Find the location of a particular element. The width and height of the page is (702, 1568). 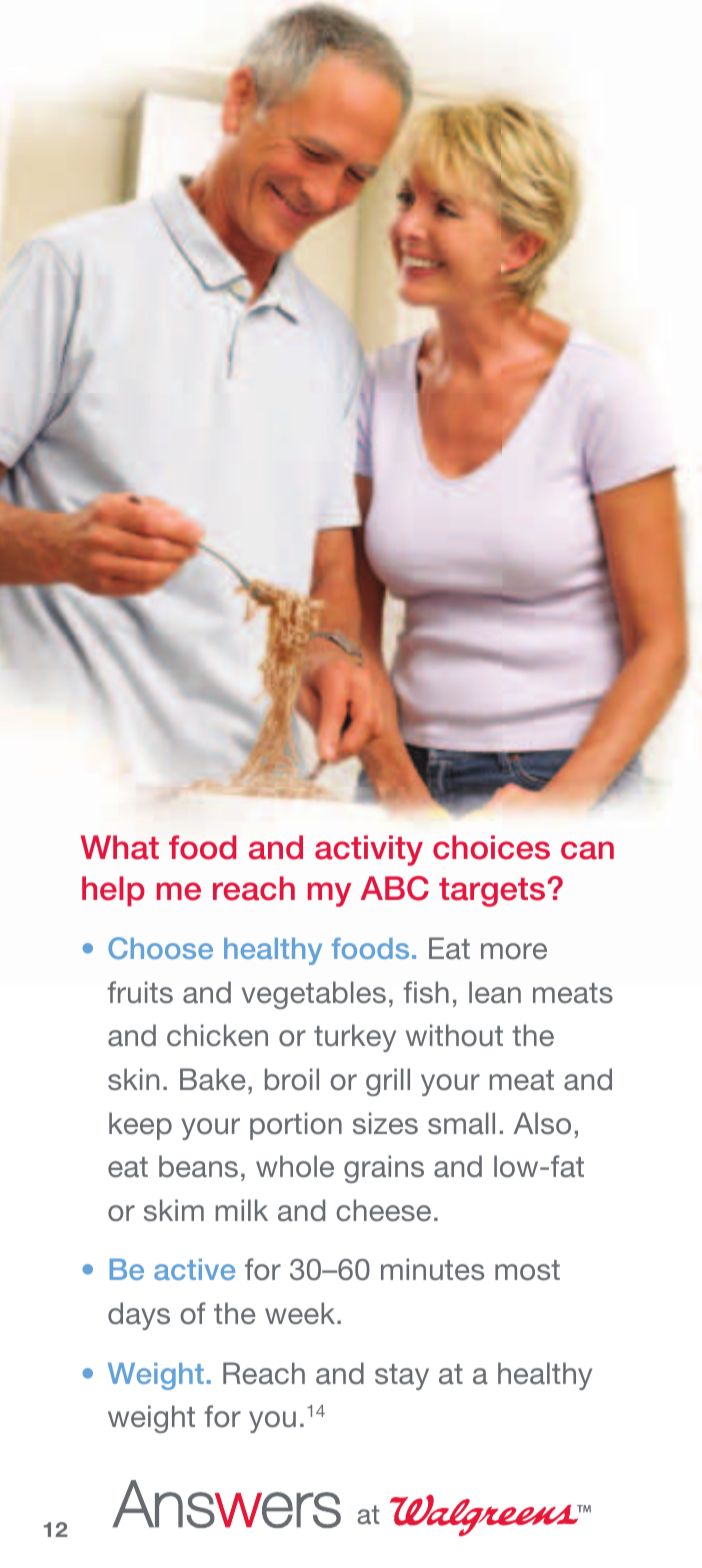

sizes is located at coordinates (385, 1123).
